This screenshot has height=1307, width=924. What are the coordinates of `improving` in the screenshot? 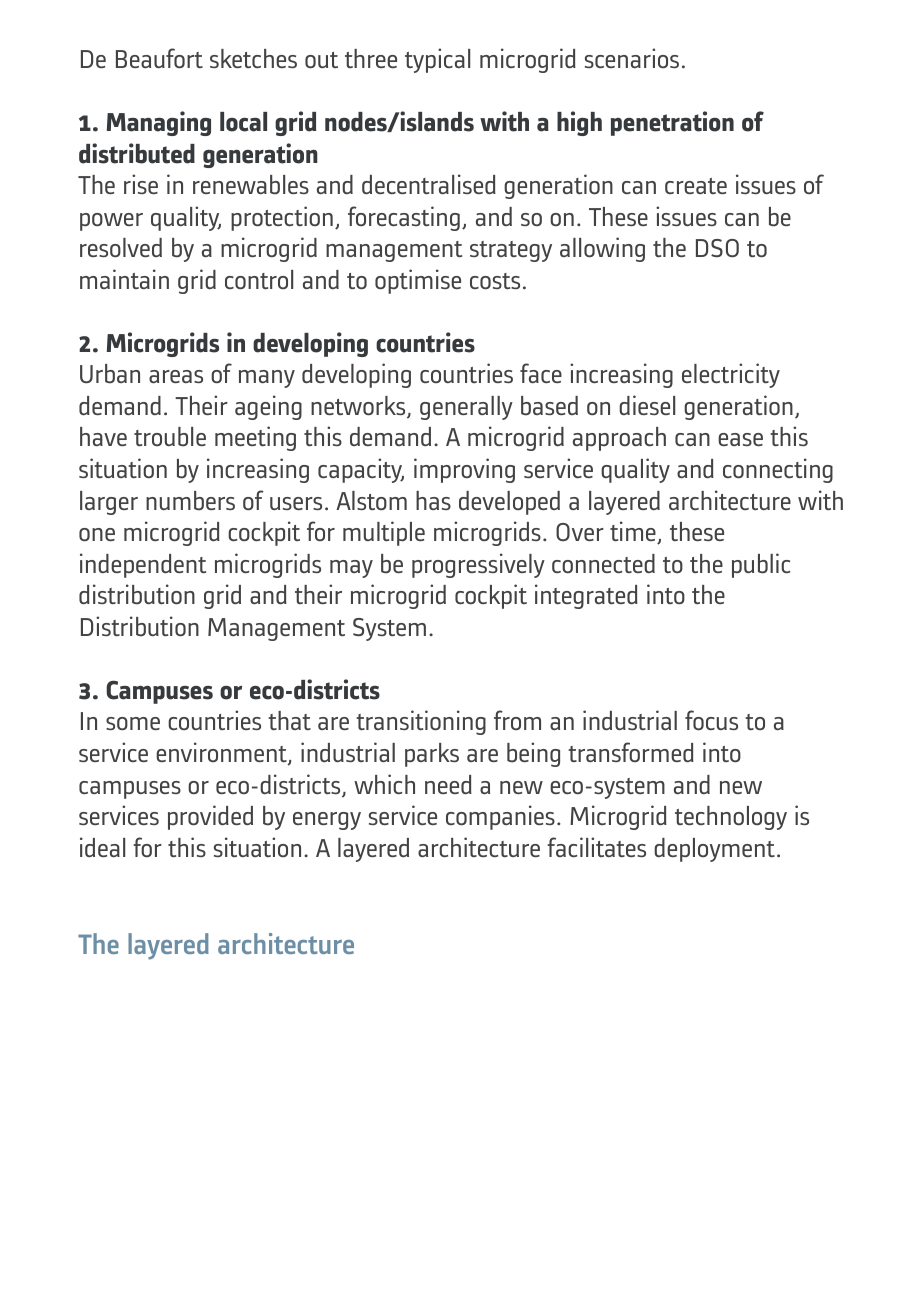 It's located at (464, 470).
